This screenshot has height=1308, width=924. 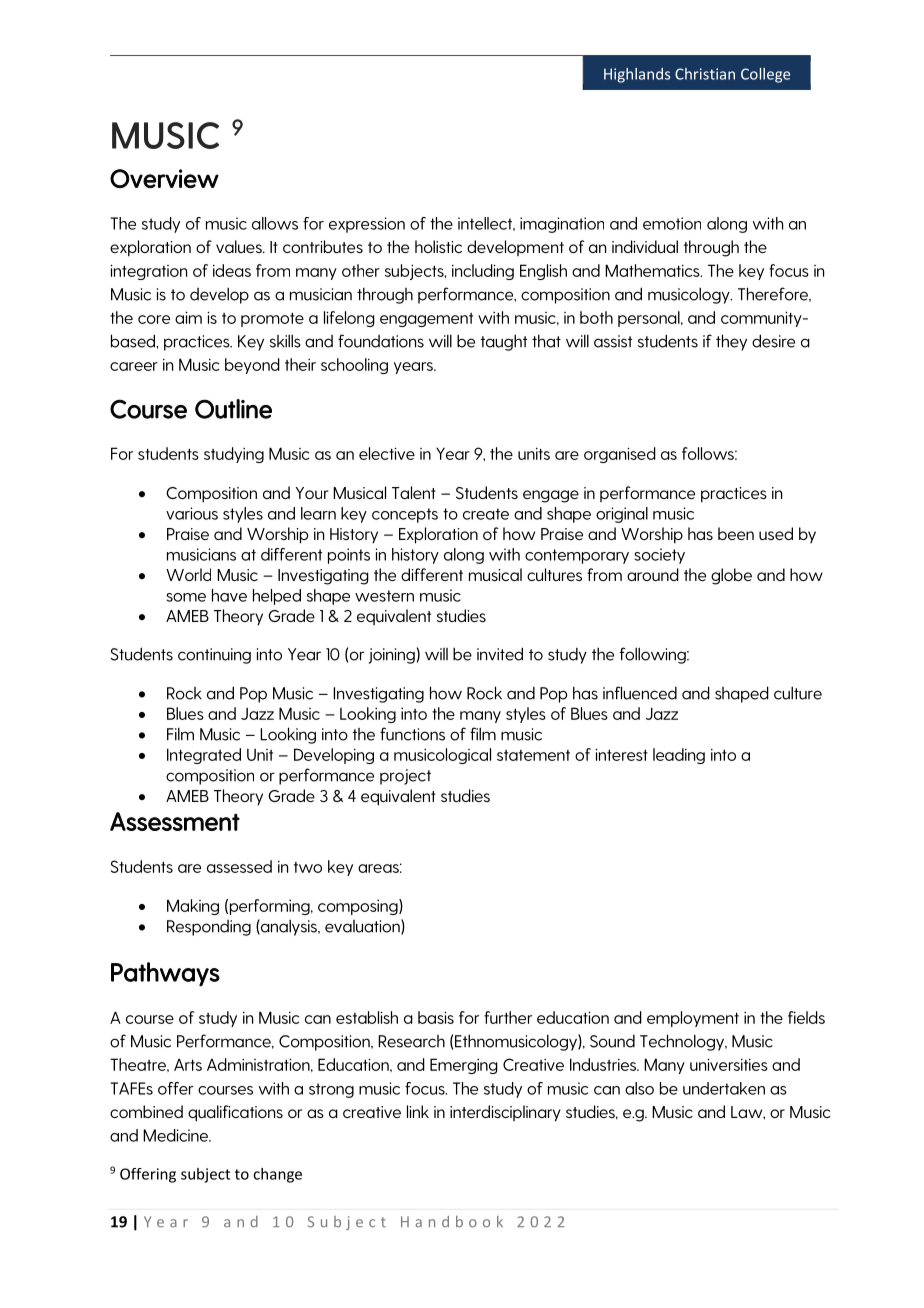 What do you see at coordinates (214, 656) in the screenshot?
I see `continuing` at bounding box center [214, 656].
